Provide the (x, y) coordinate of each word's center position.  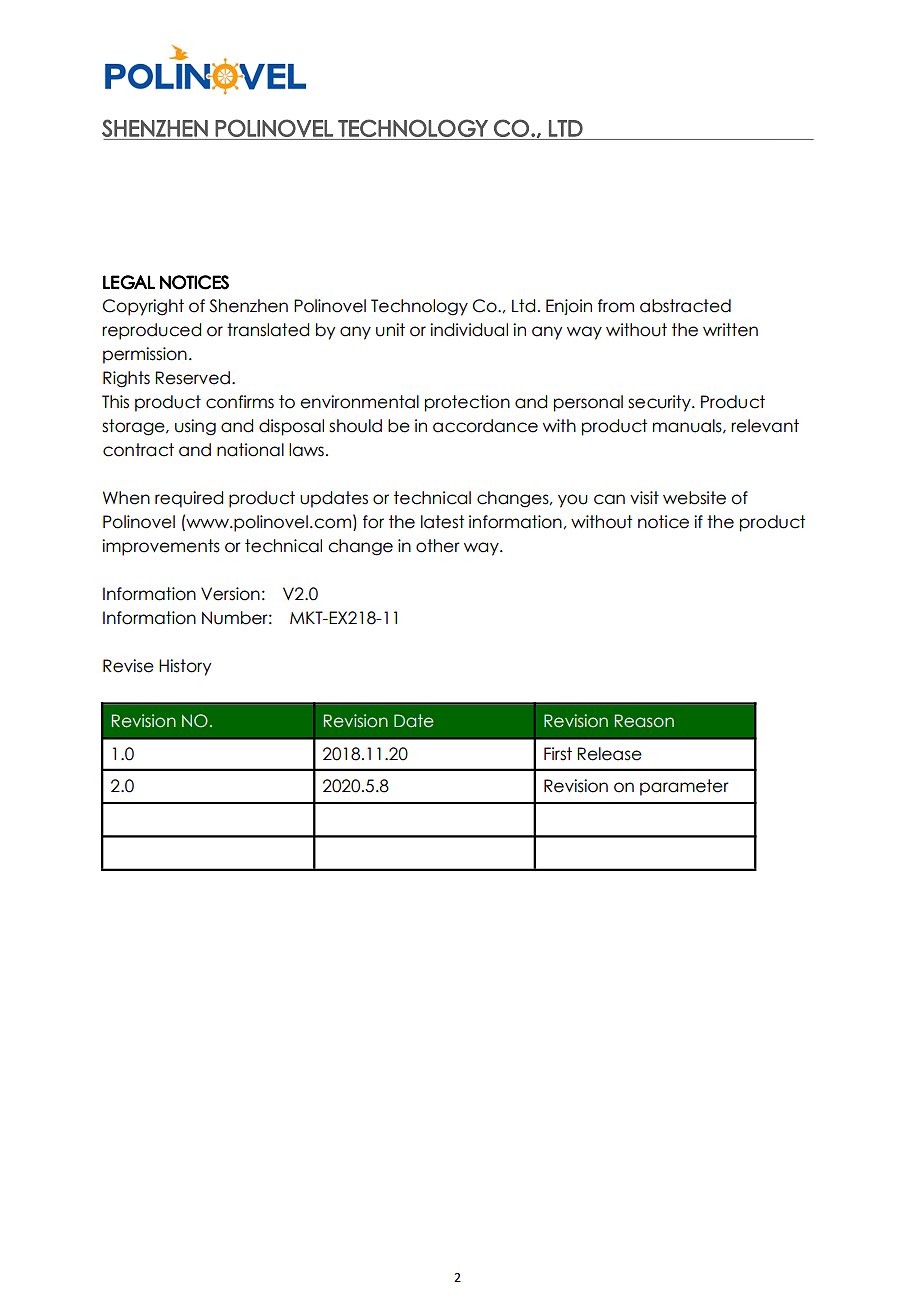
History (185, 667)
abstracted (685, 306)
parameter (684, 787)
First (558, 754)
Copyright (143, 307)
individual (469, 330)
